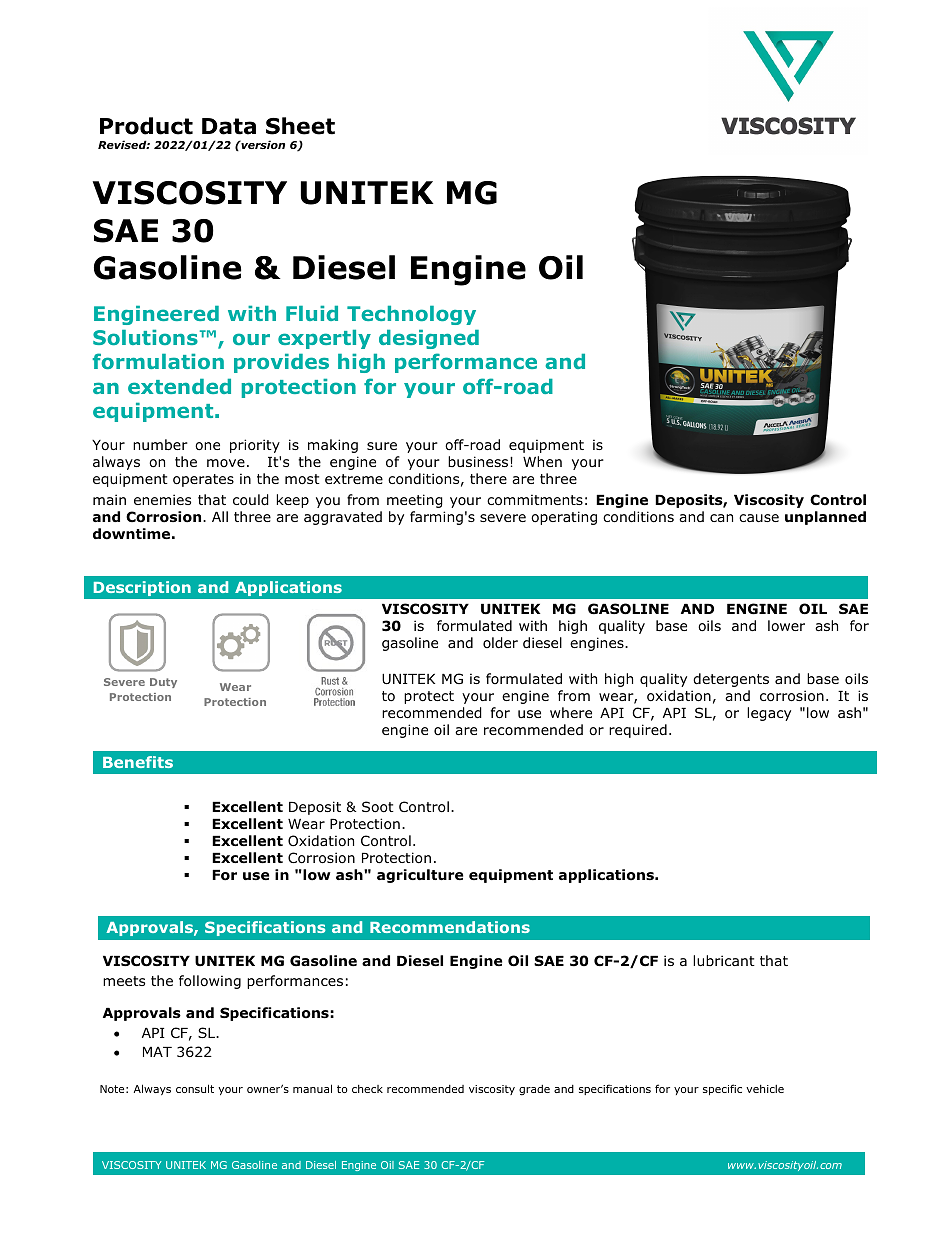  What do you see at coordinates (229, 126) in the image?
I see `Data` at bounding box center [229, 126].
